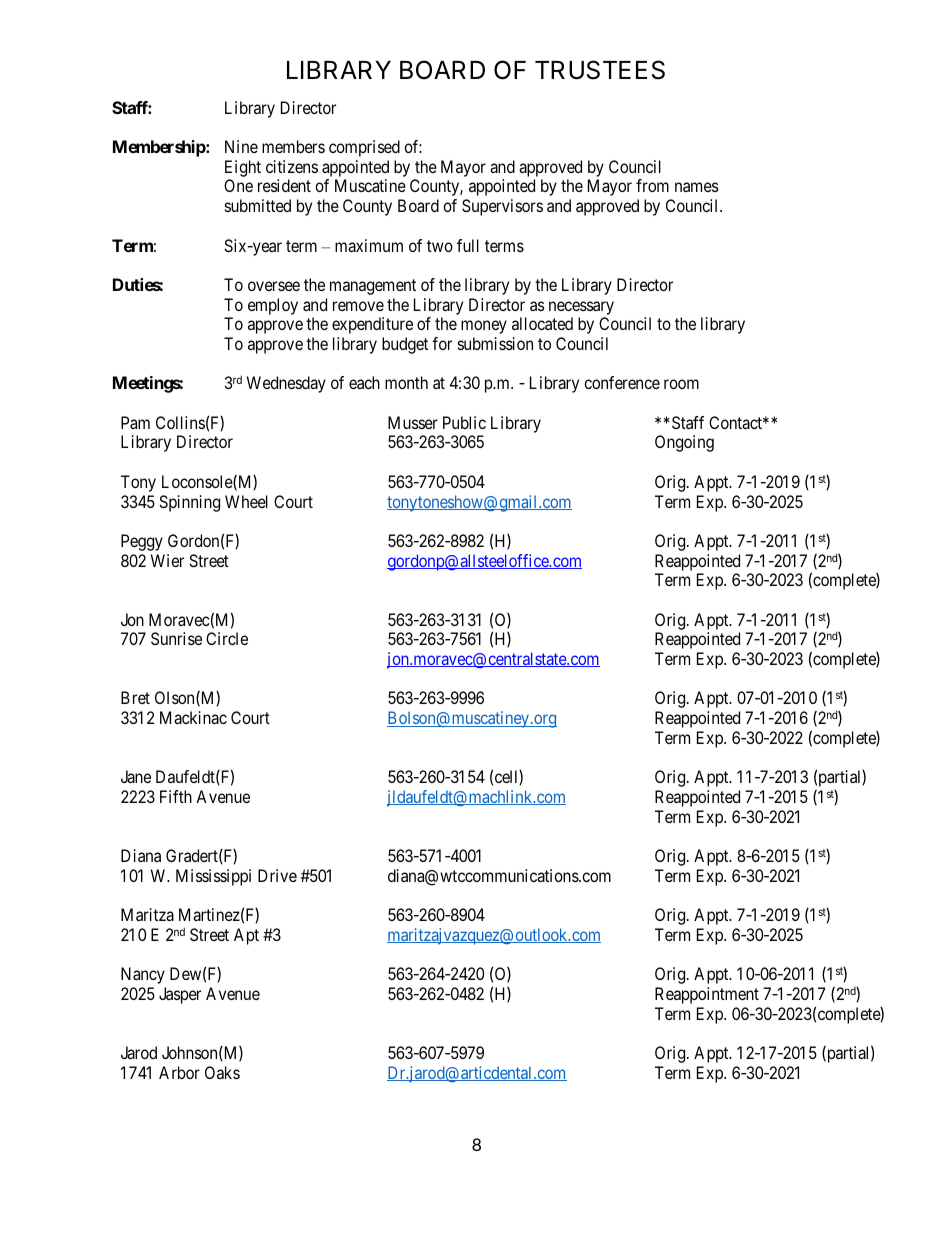 The width and height of the screenshot is (952, 1233). Describe the element at coordinates (707, 995) in the screenshot. I see `Reappointment` at that location.
